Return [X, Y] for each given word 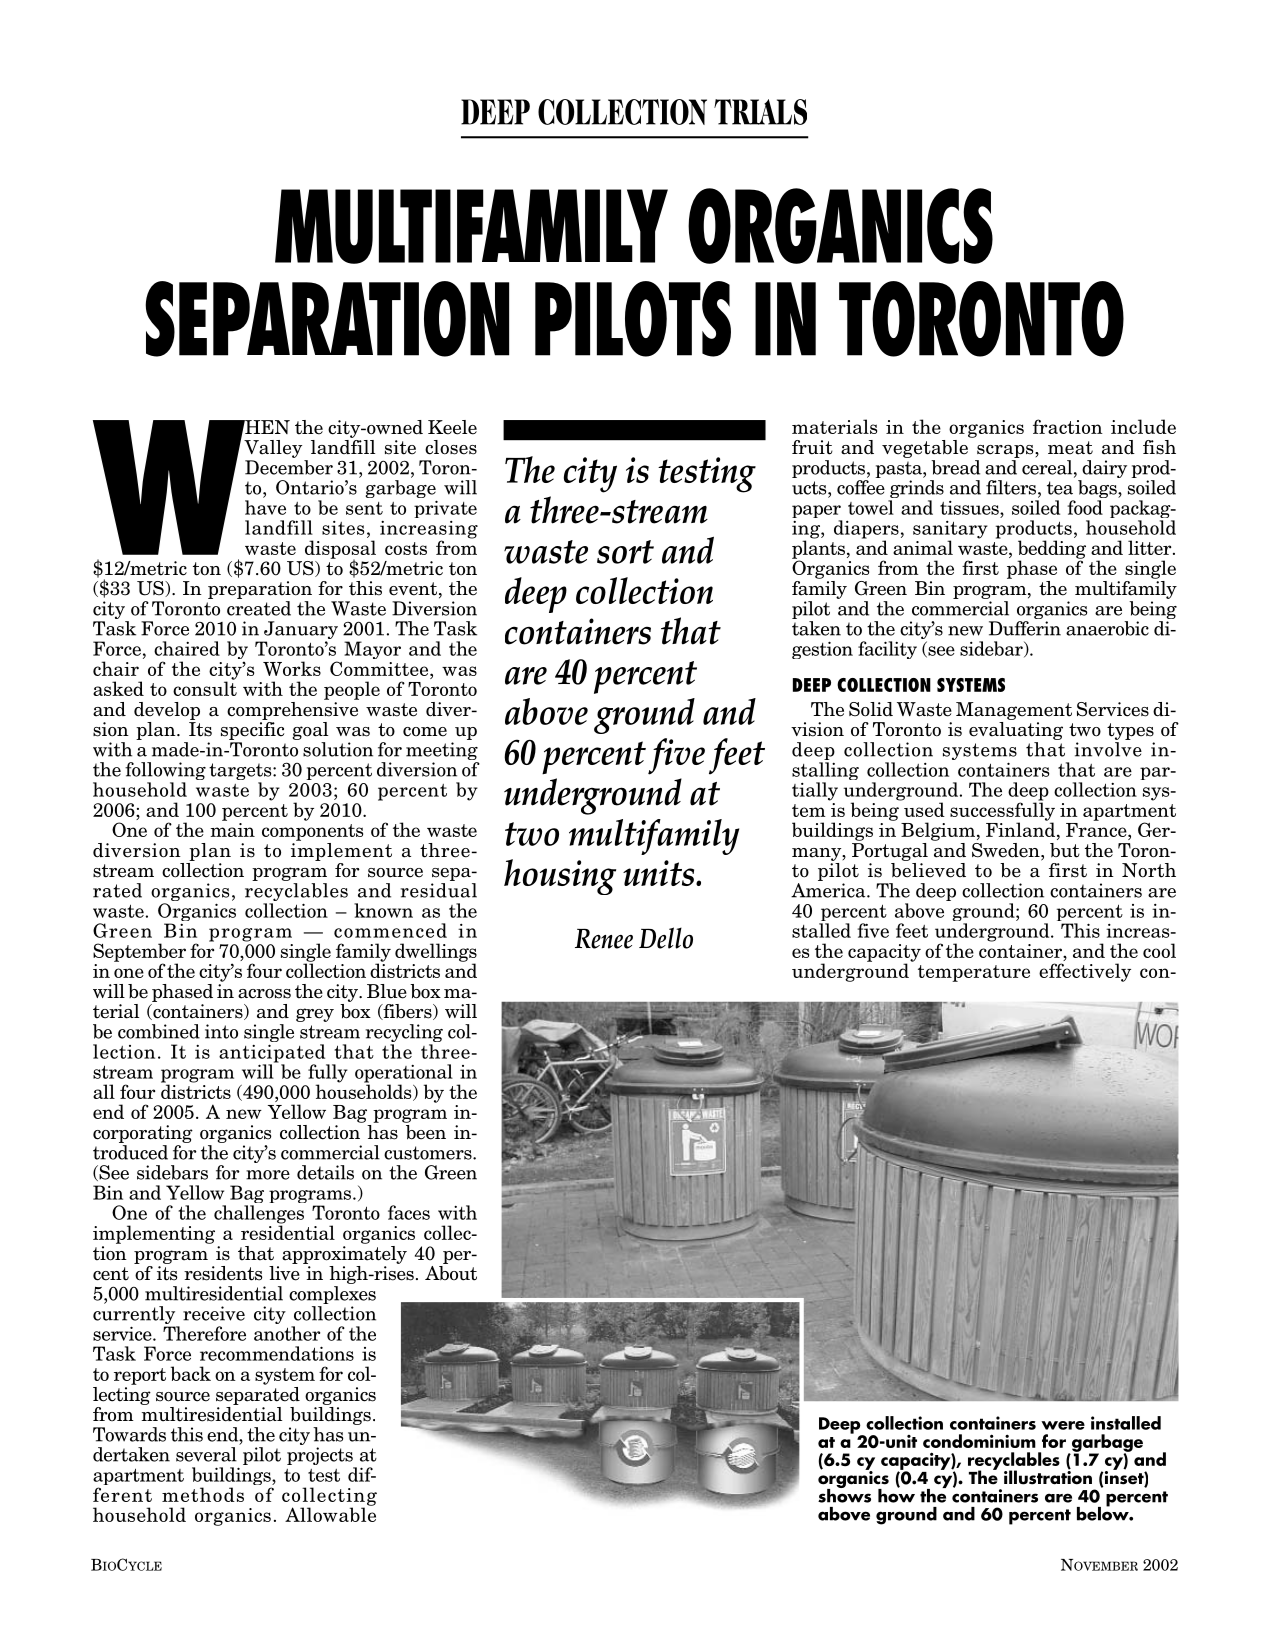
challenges [259, 1215]
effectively [1085, 972]
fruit [812, 447]
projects [321, 1457]
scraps [1006, 451]
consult [205, 687]
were [1063, 1425]
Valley [273, 449]
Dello [666, 938]
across [264, 994]
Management [1014, 711]
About [451, 1272]
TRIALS [760, 112]
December [289, 467]
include [1143, 426]
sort [625, 552]
